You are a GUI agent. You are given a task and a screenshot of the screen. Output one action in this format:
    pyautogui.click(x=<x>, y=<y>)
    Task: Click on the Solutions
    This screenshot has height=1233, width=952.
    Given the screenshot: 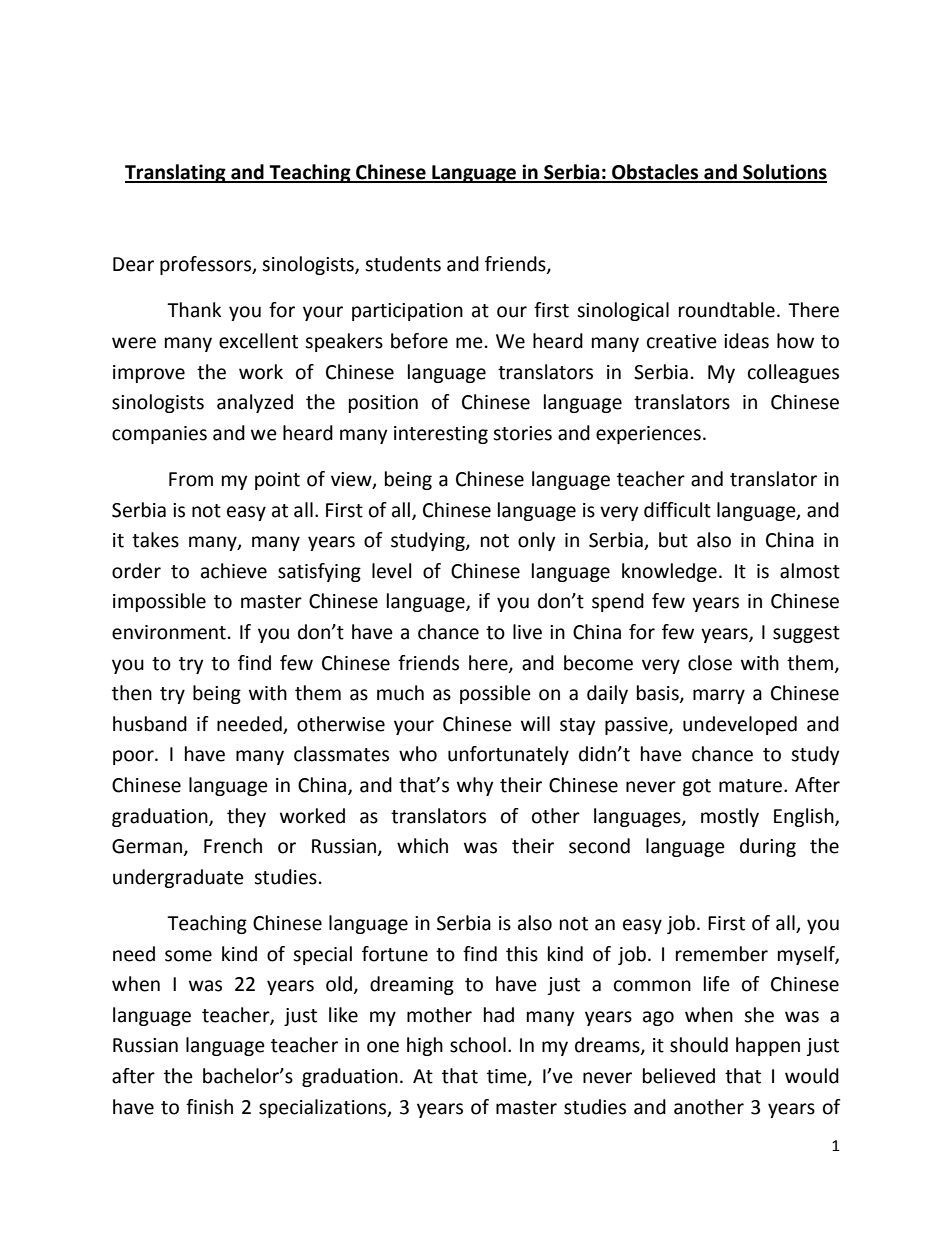 What is the action you would take?
    pyautogui.click(x=784, y=173)
